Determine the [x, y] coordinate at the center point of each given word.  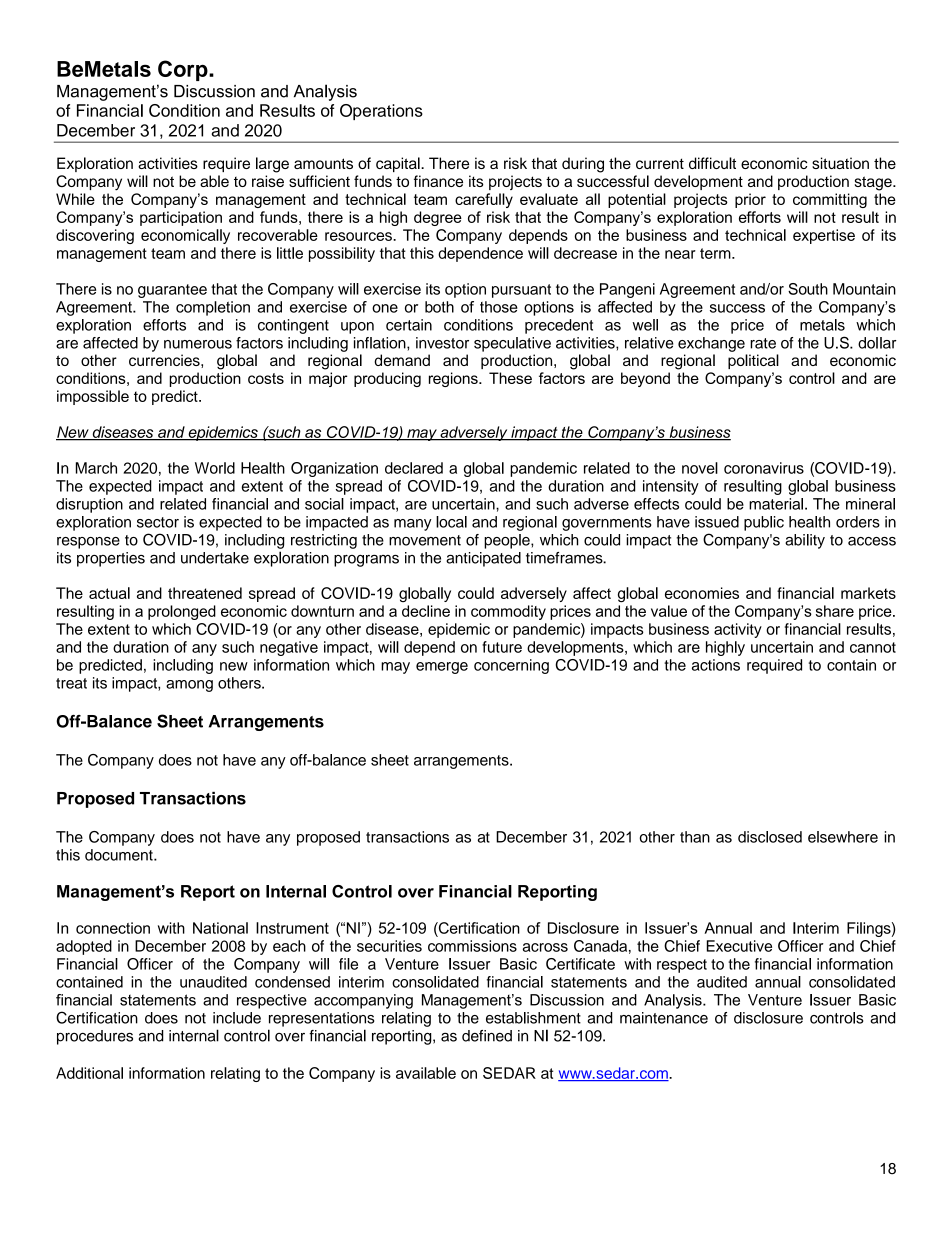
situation [840, 163]
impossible [93, 397]
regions [454, 379]
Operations [381, 112]
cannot [873, 647]
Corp [184, 70]
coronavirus [764, 468]
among [189, 686]
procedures [95, 1037]
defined [487, 1036]
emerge [442, 668]
